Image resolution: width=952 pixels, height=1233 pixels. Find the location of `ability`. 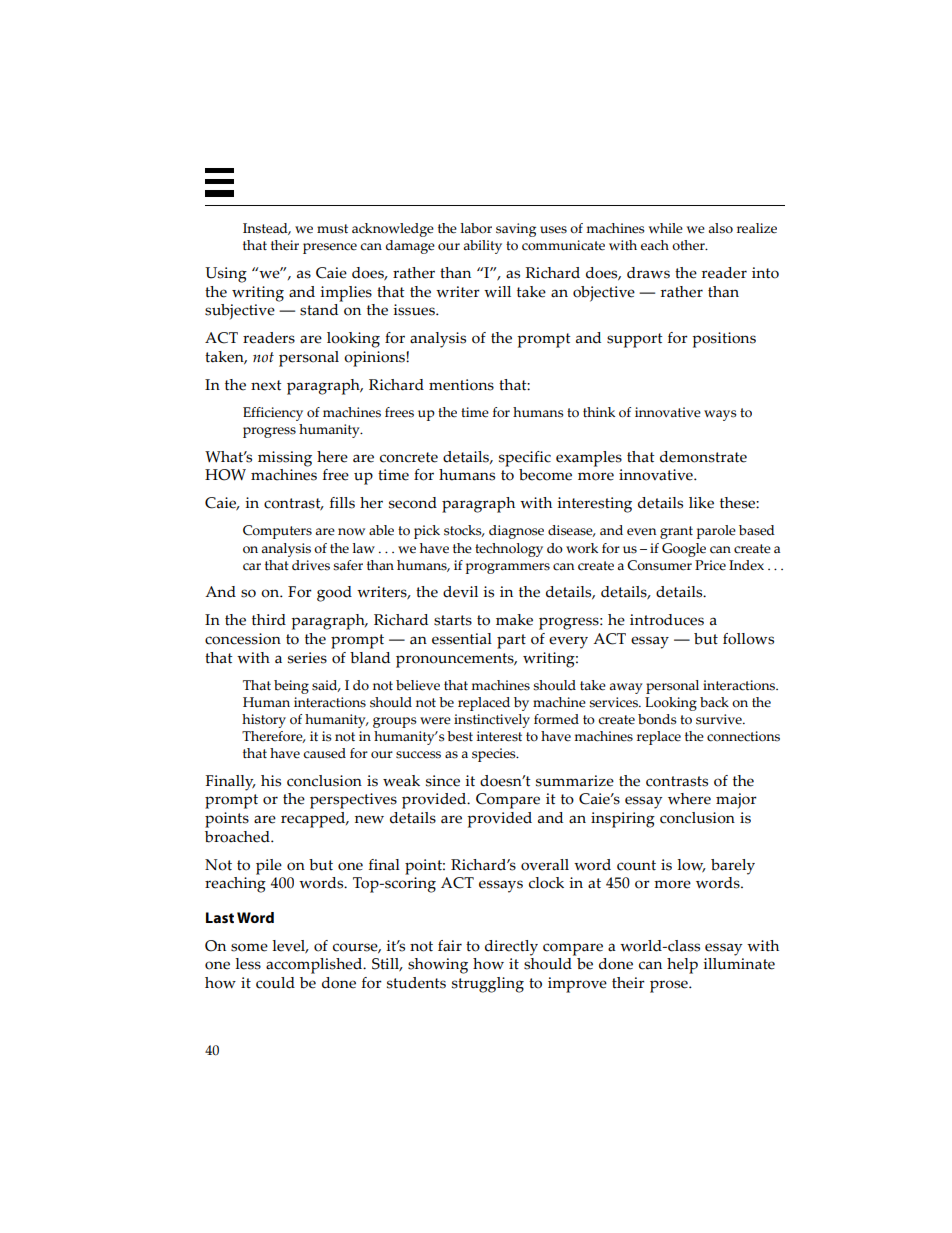

ability is located at coordinates (482, 247).
